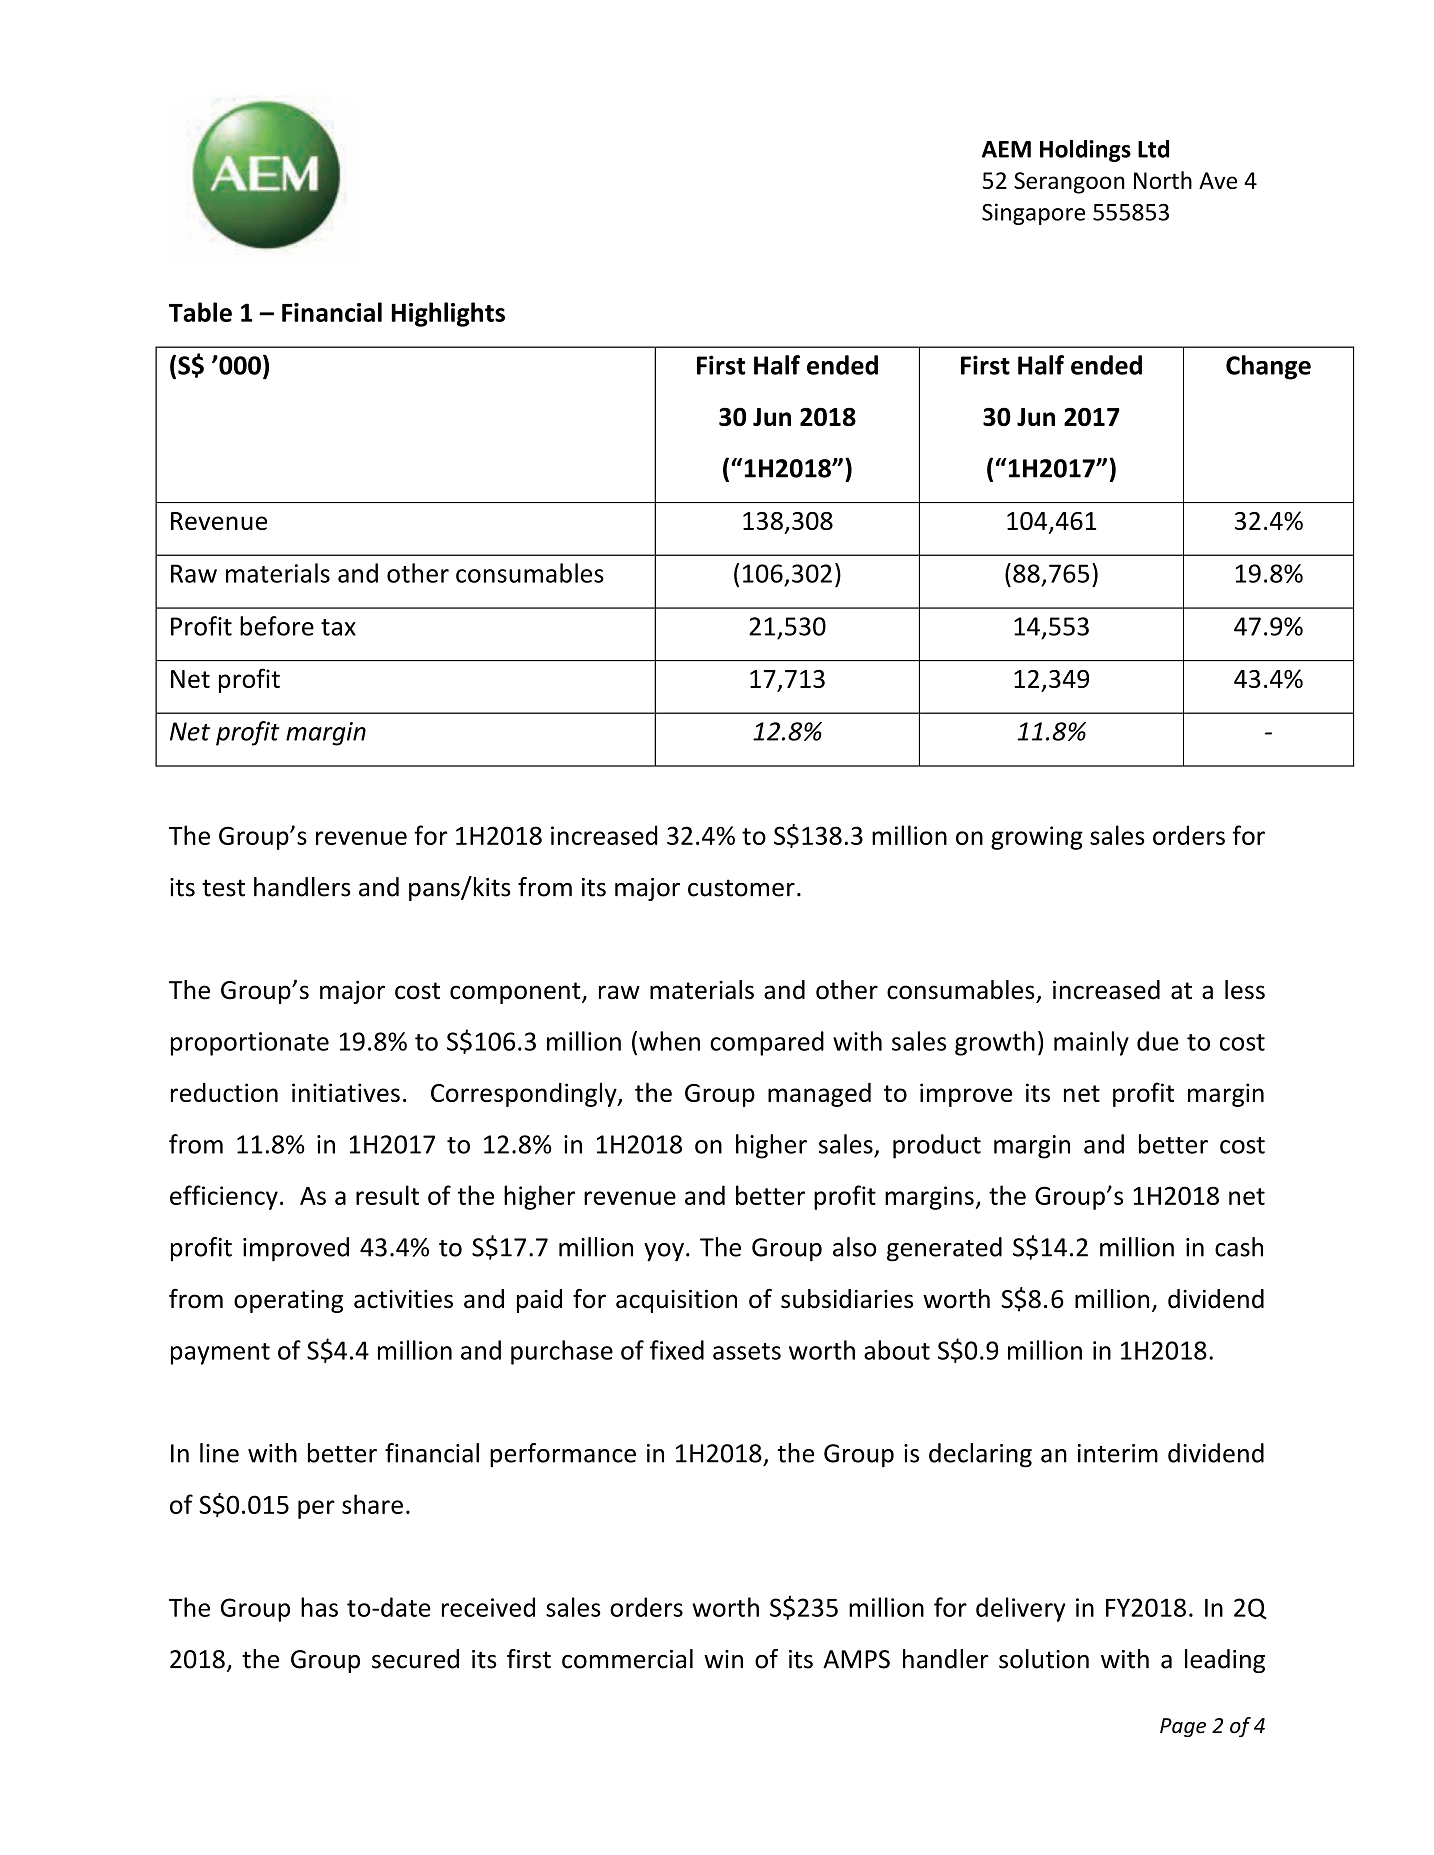 The width and height of the screenshot is (1434, 1855). What do you see at coordinates (1183, 1727) in the screenshot?
I see `Page` at bounding box center [1183, 1727].
